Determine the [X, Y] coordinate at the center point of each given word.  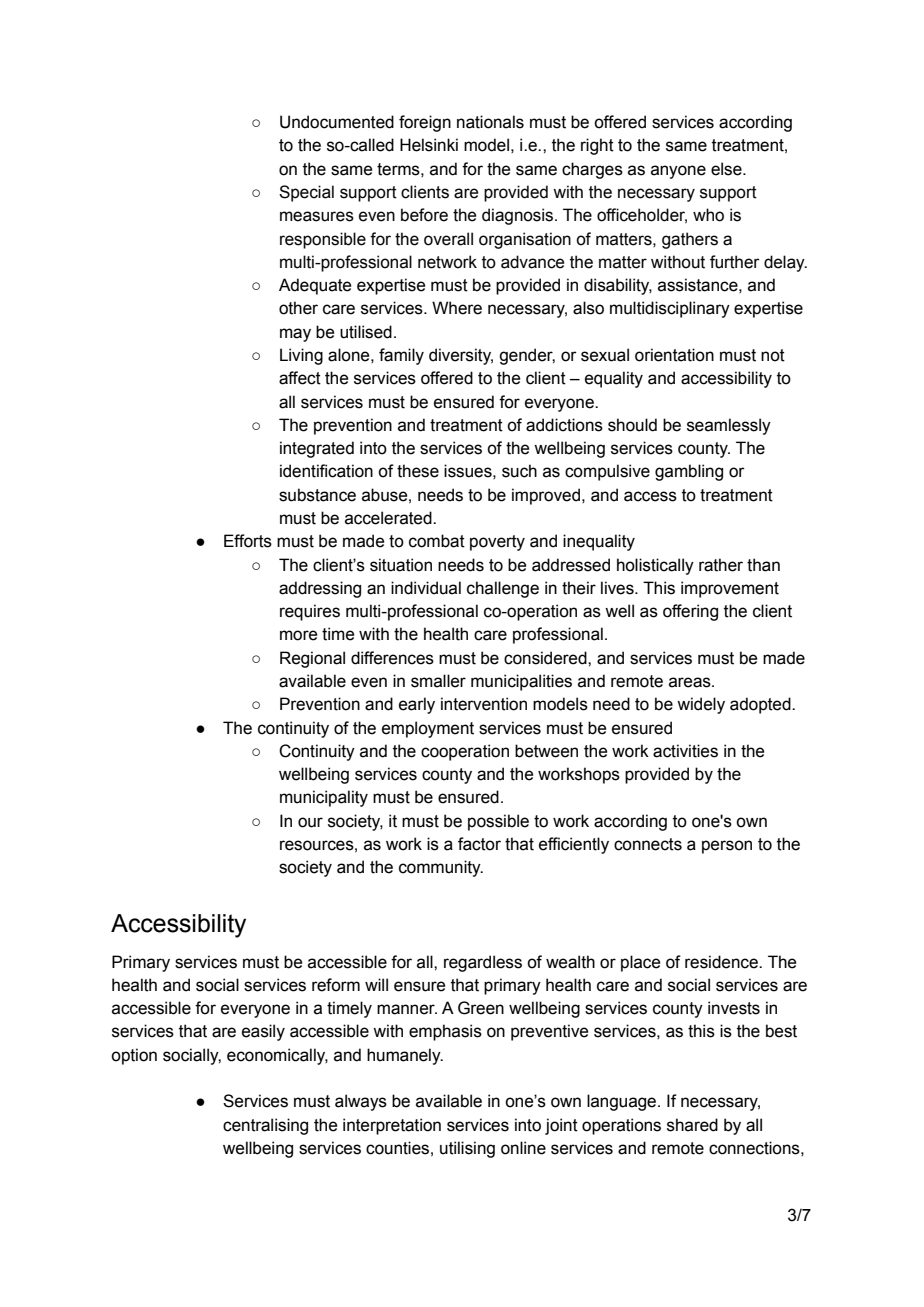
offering [690, 612]
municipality [324, 798]
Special [306, 193]
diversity [461, 356]
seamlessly [729, 426]
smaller [438, 681]
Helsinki [429, 145]
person [727, 847]
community [441, 868]
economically [277, 1056]
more [298, 635]
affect [300, 378]
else [727, 169]
